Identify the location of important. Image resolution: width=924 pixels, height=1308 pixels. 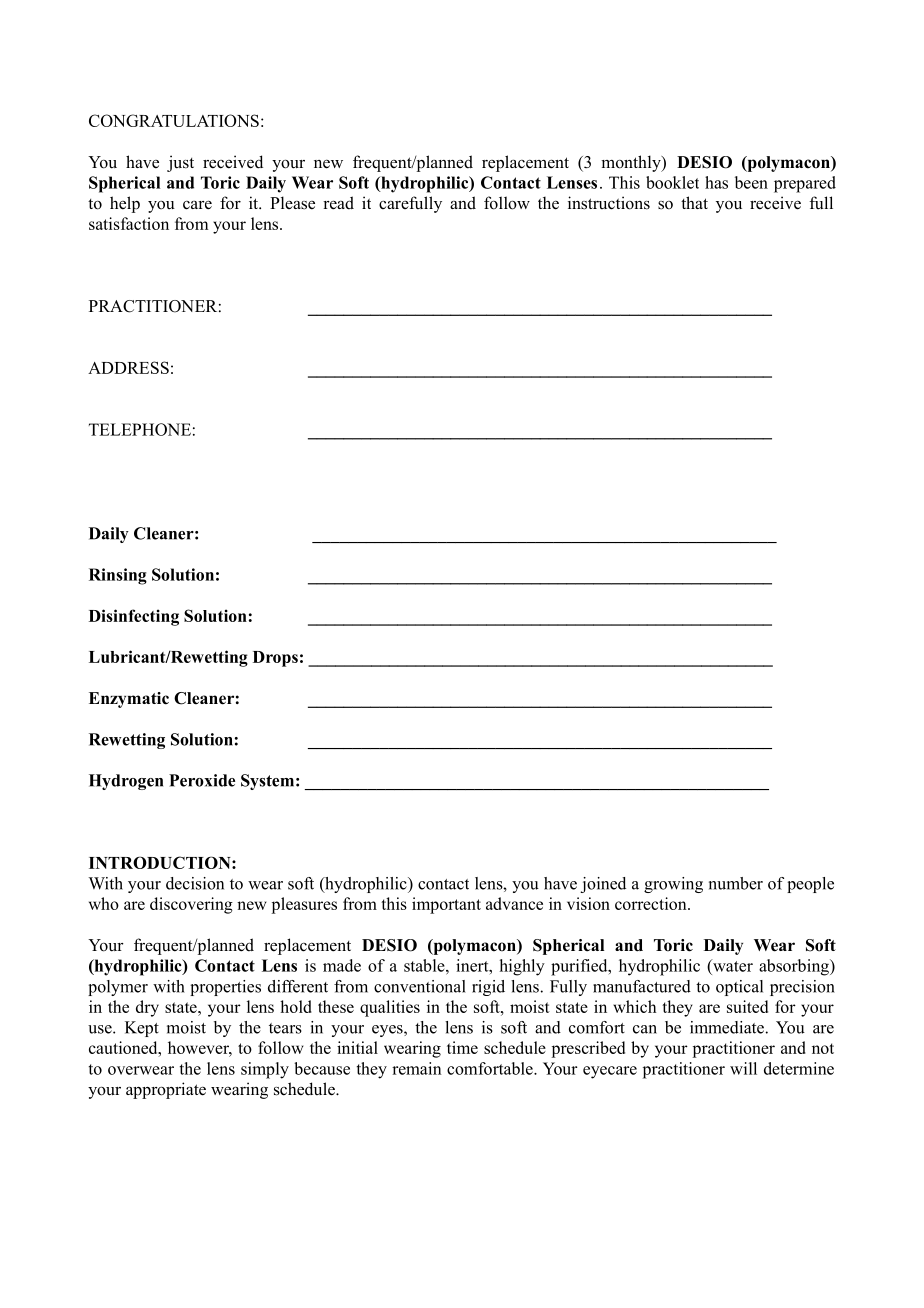
(446, 905).
